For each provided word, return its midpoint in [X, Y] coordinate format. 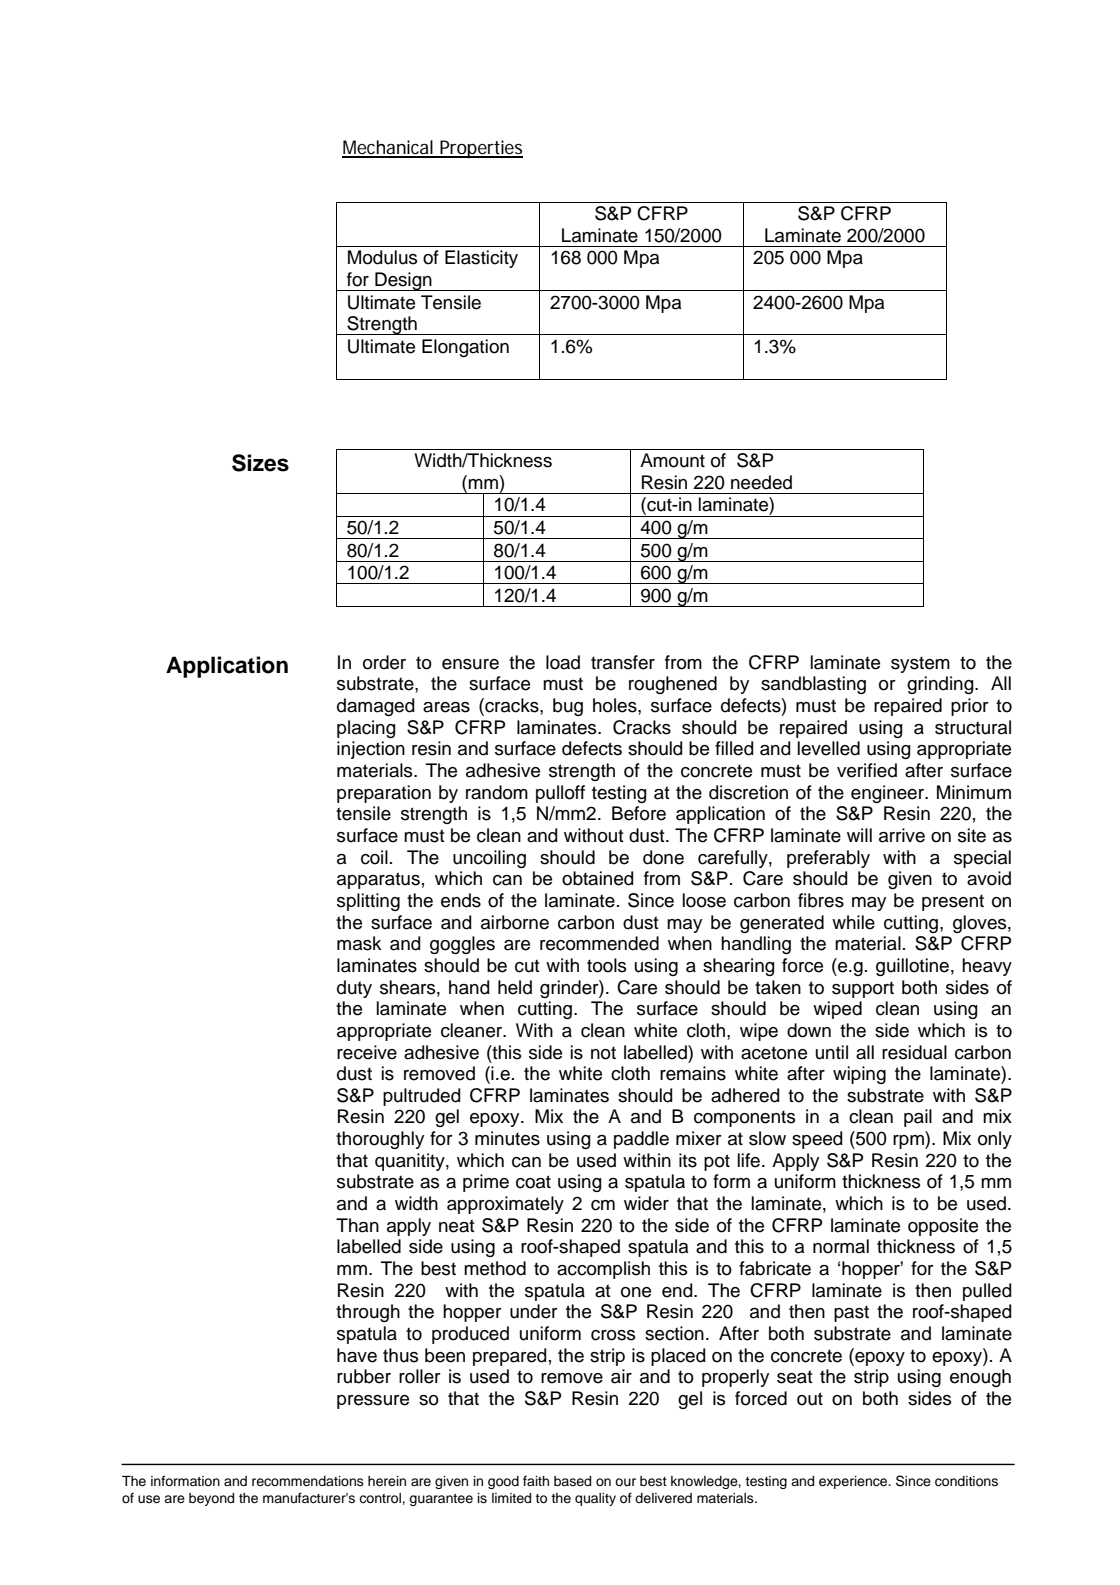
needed [761, 482]
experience [854, 1482]
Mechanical [388, 148]
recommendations [308, 1481]
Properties [480, 149]
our [625, 1482]
